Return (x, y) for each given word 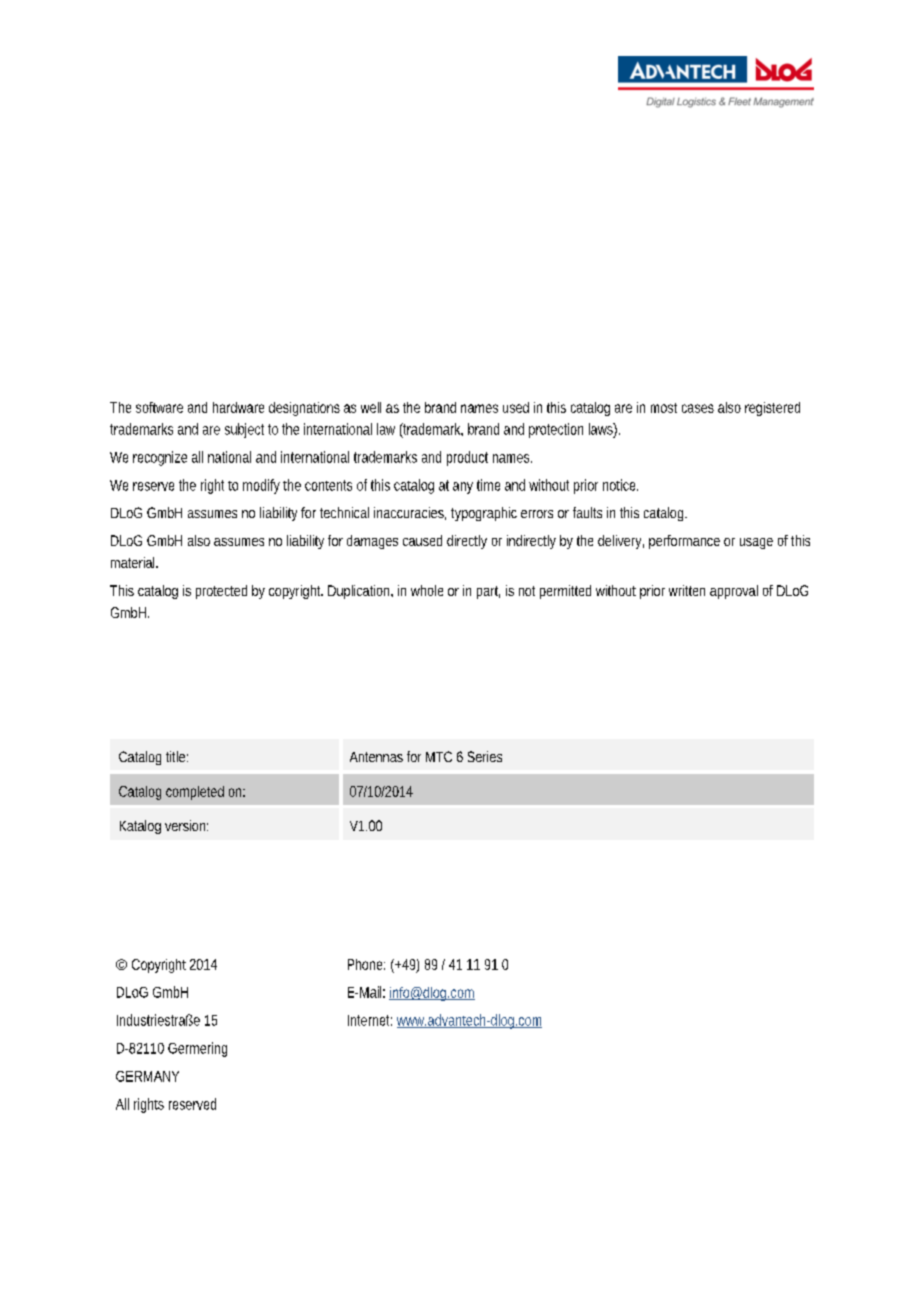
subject (244, 430)
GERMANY (147, 1076)
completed (195, 793)
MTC (439, 756)
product (467, 458)
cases (698, 408)
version (186, 825)
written (687, 590)
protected (221, 592)
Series (485, 756)
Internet (370, 1020)
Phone (366, 964)
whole (427, 590)
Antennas (376, 757)
